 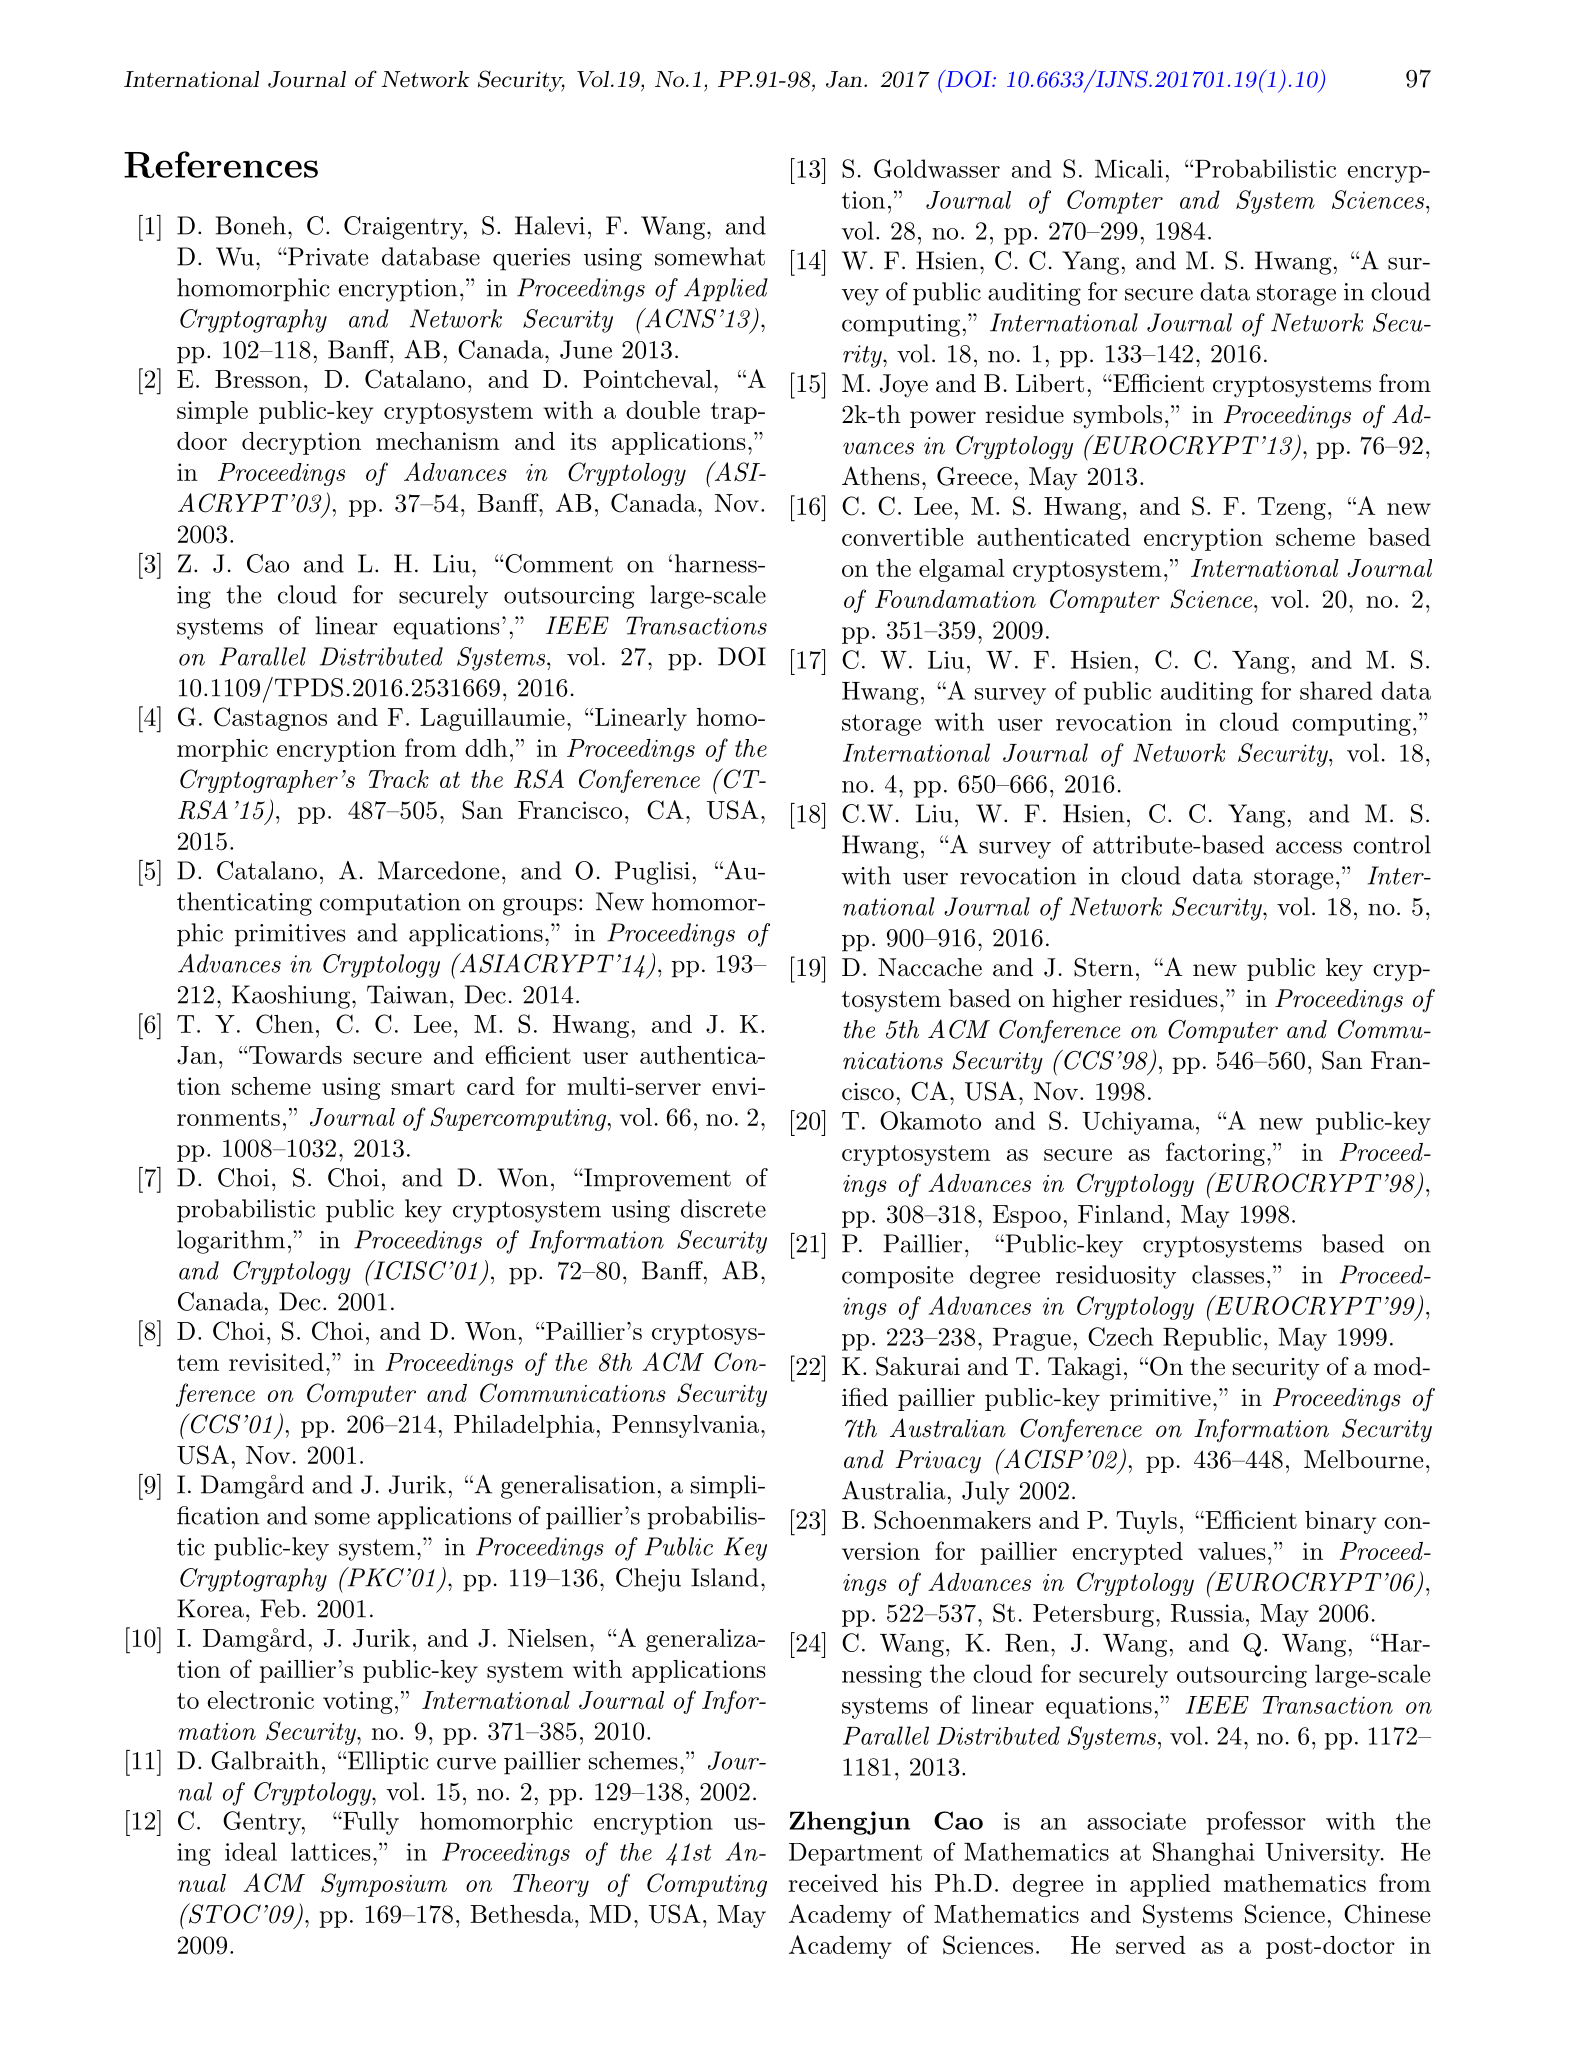 What do you see at coordinates (295, 1055) in the screenshot?
I see `Towards` at bounding box center [295, 1055].
